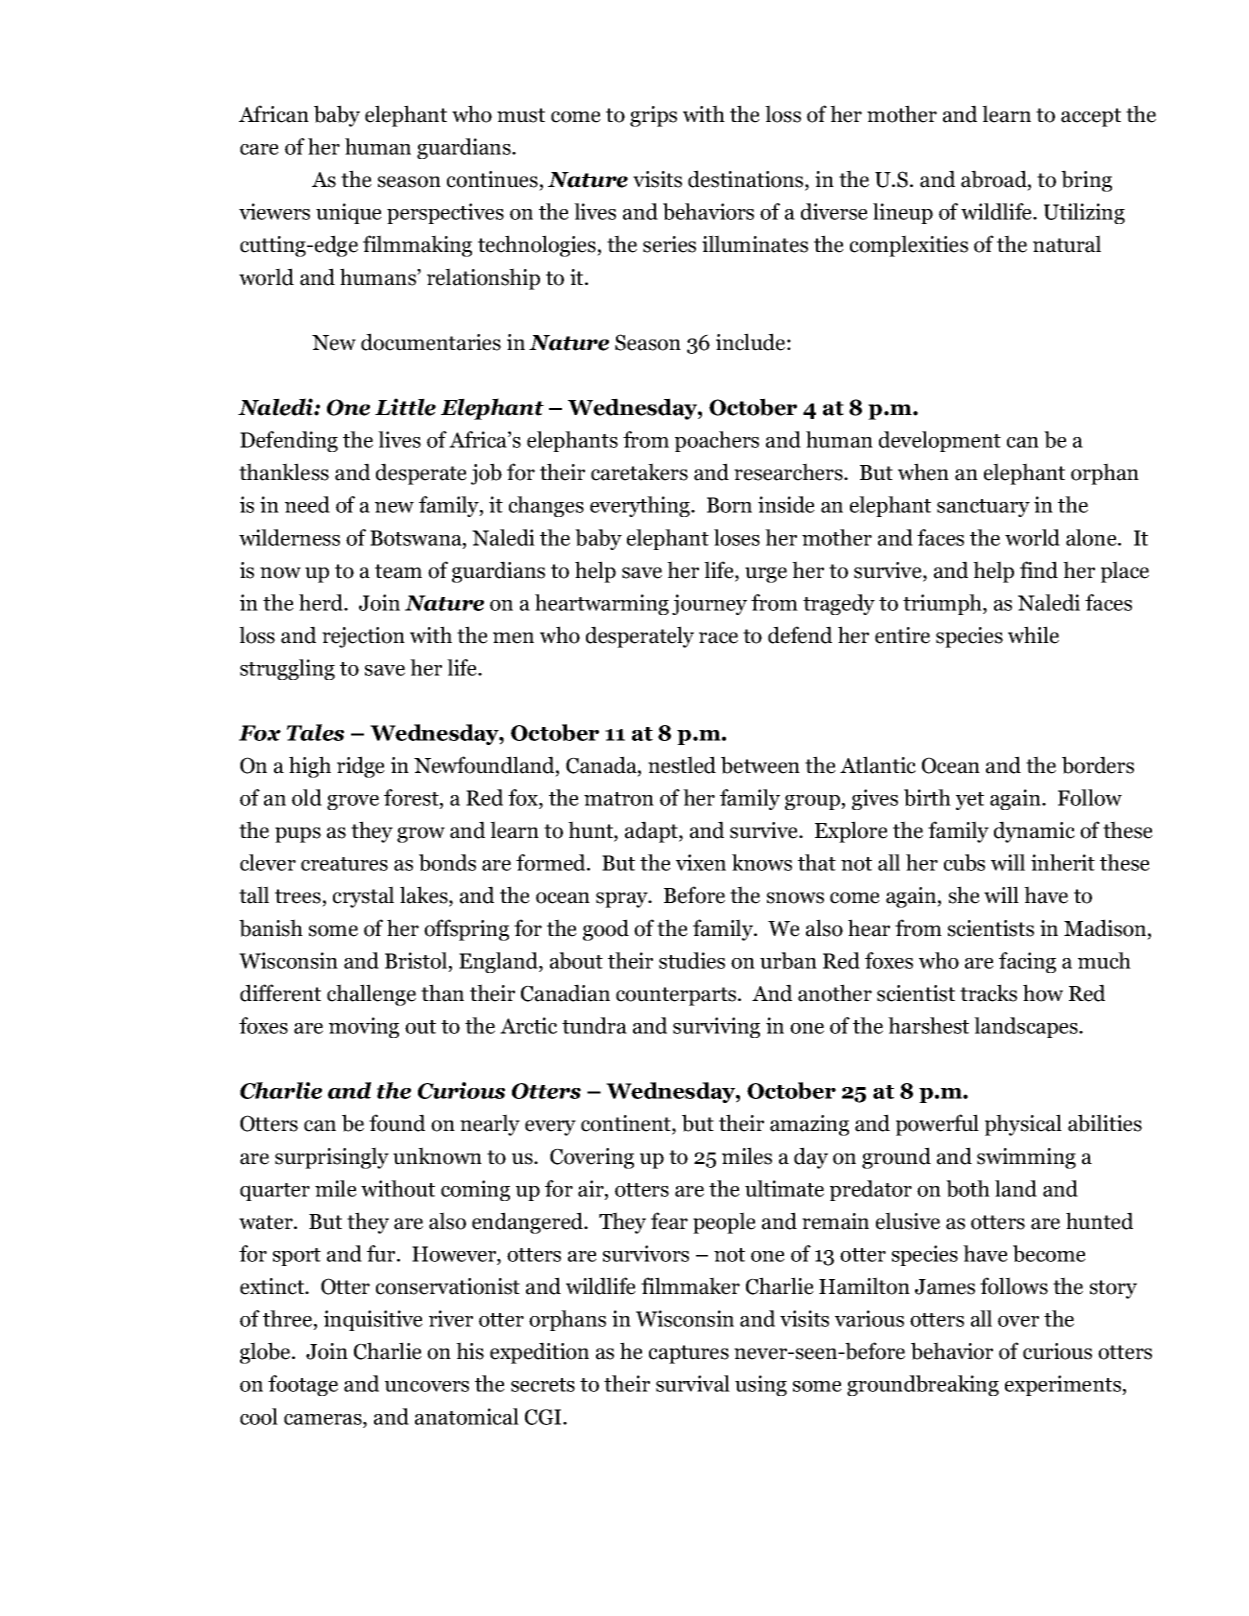 The width and height of the image is (1249, 1616). I want to click on unique, so click(349, 213).
